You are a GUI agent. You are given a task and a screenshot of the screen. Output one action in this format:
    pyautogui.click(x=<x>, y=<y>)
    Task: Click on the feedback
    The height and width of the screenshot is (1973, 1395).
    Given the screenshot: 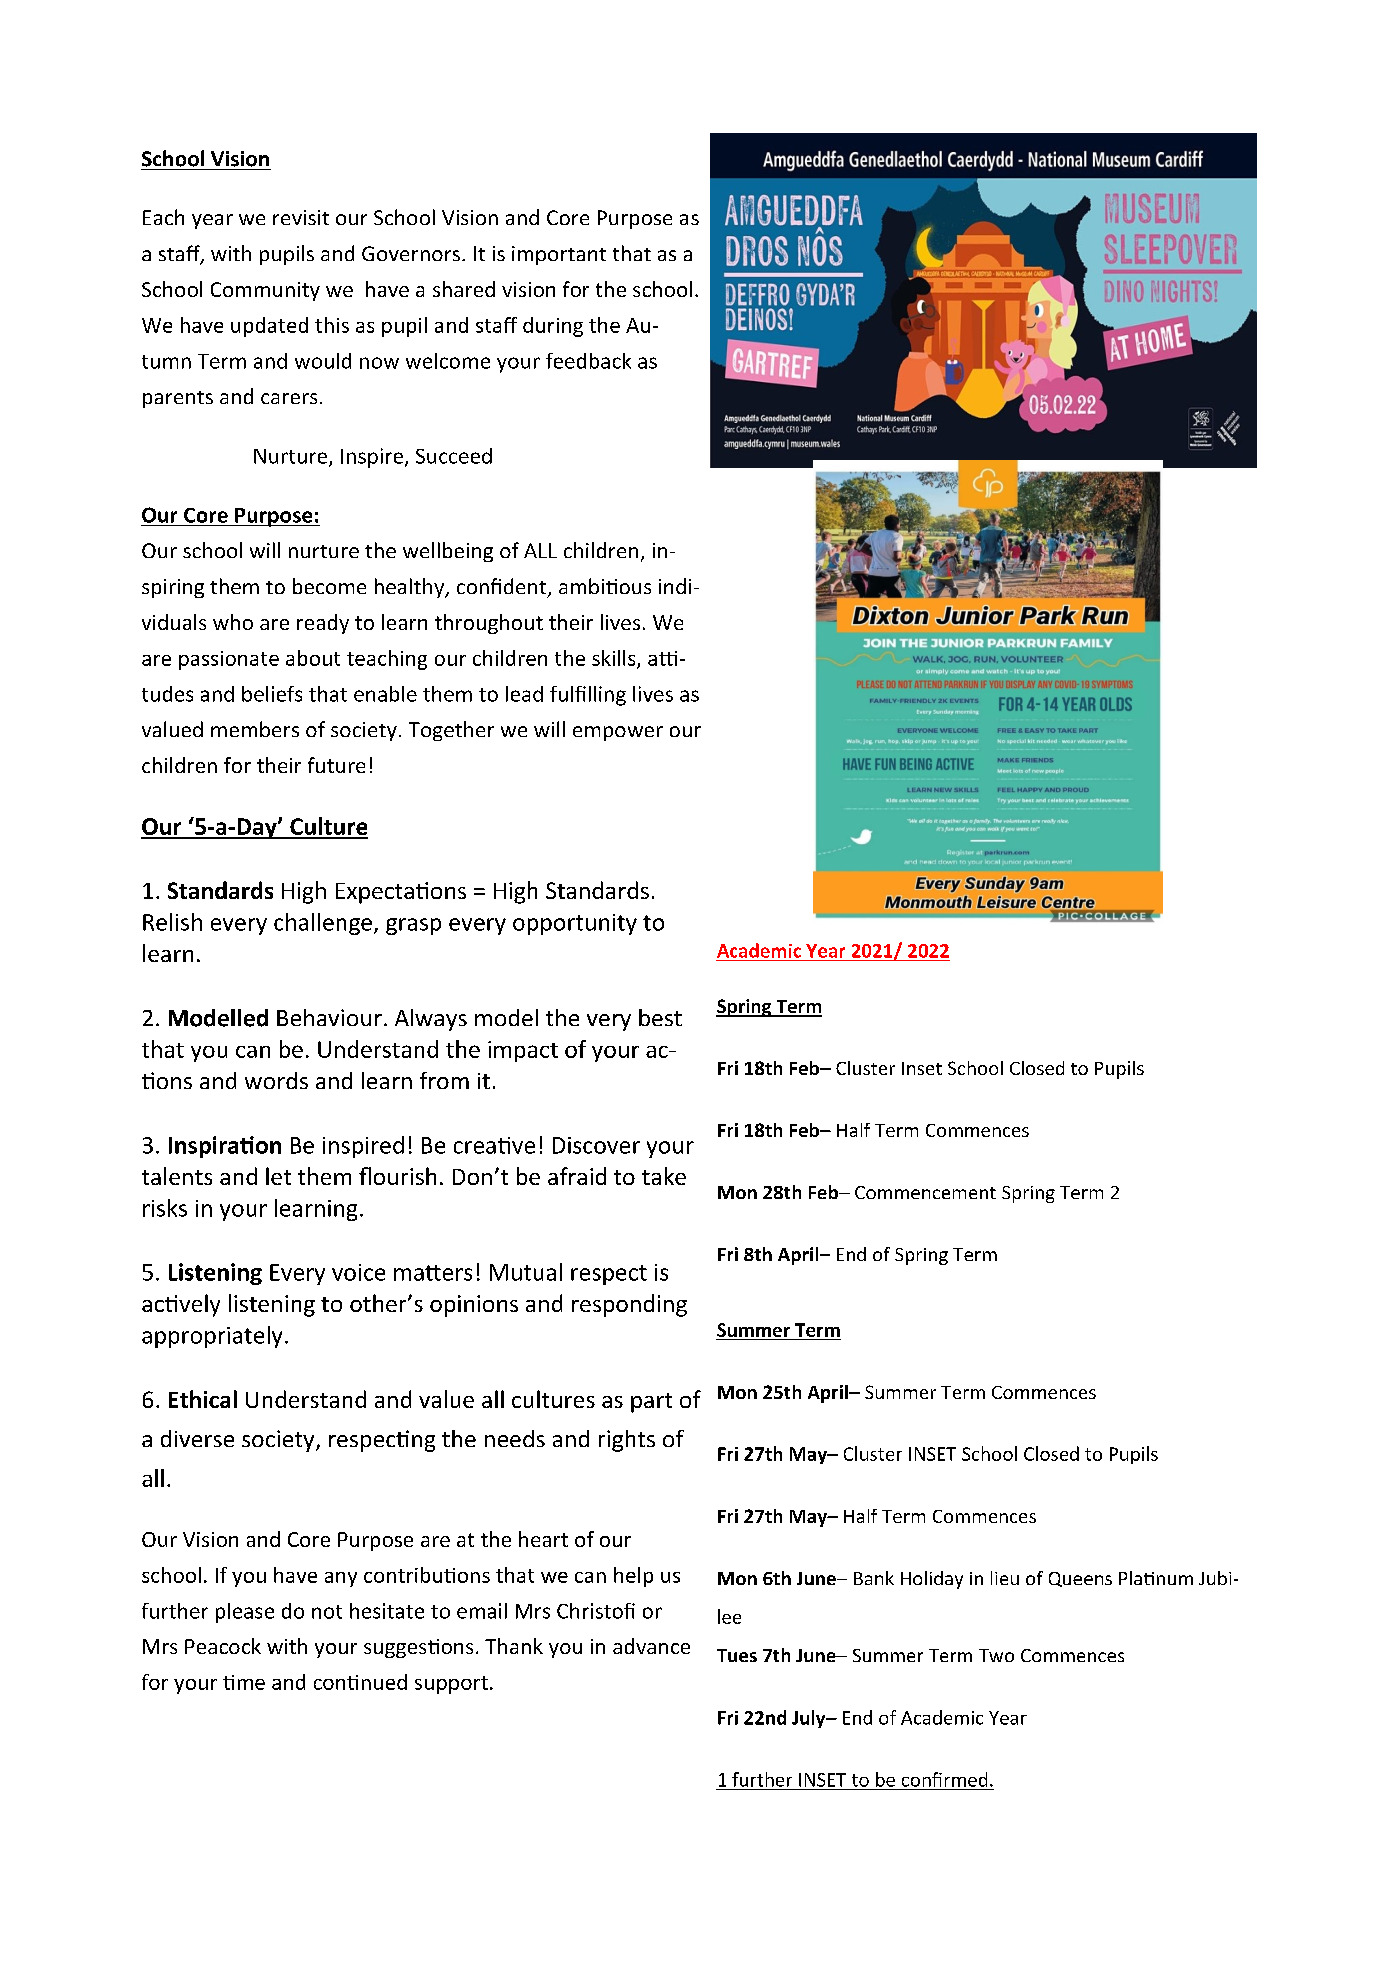 What is the action you would take?
    pyautogui.click(x=588, y=361)
